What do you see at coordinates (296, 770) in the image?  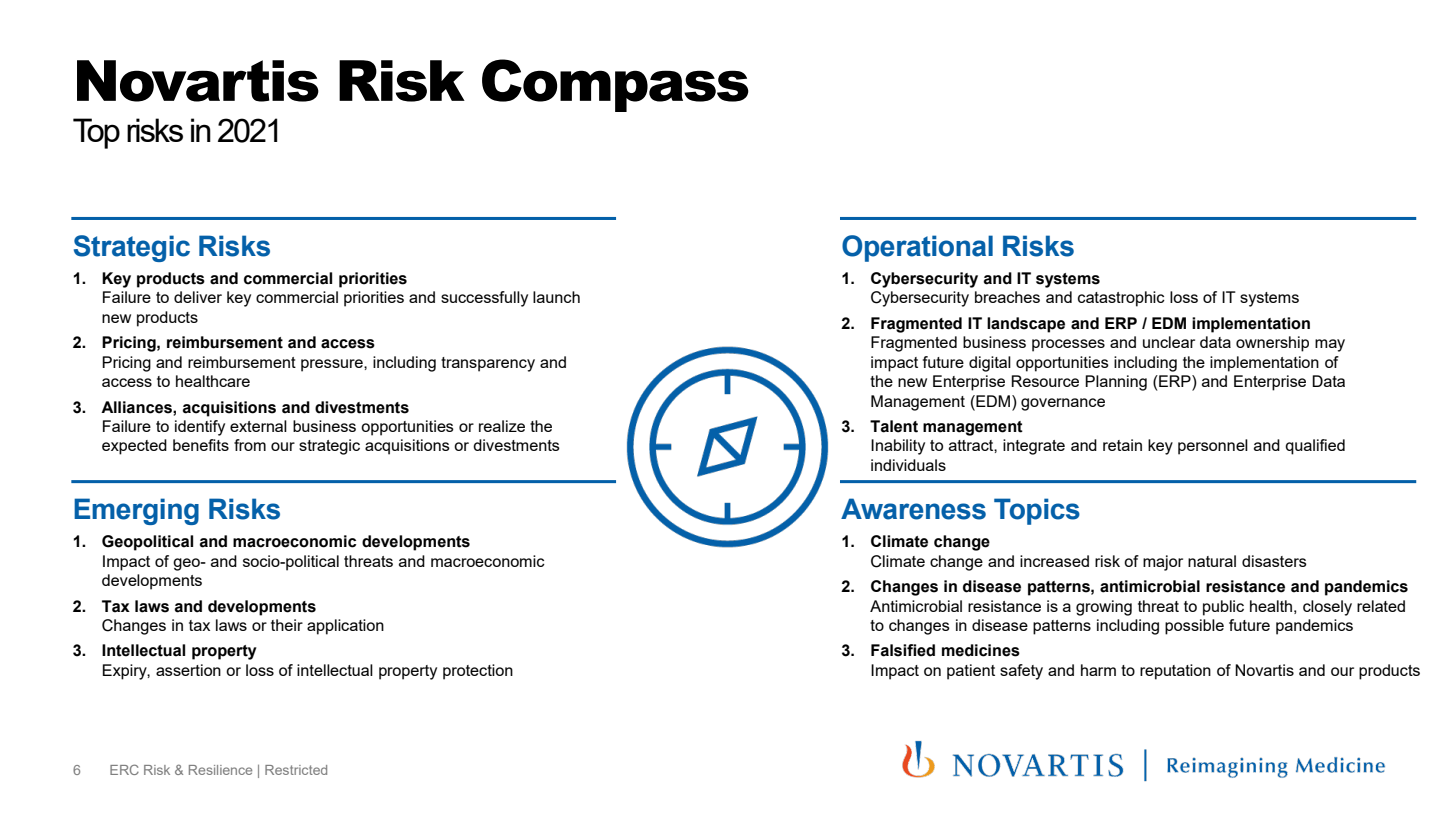 I see `Restricted` at bounding box center [296, 770].
